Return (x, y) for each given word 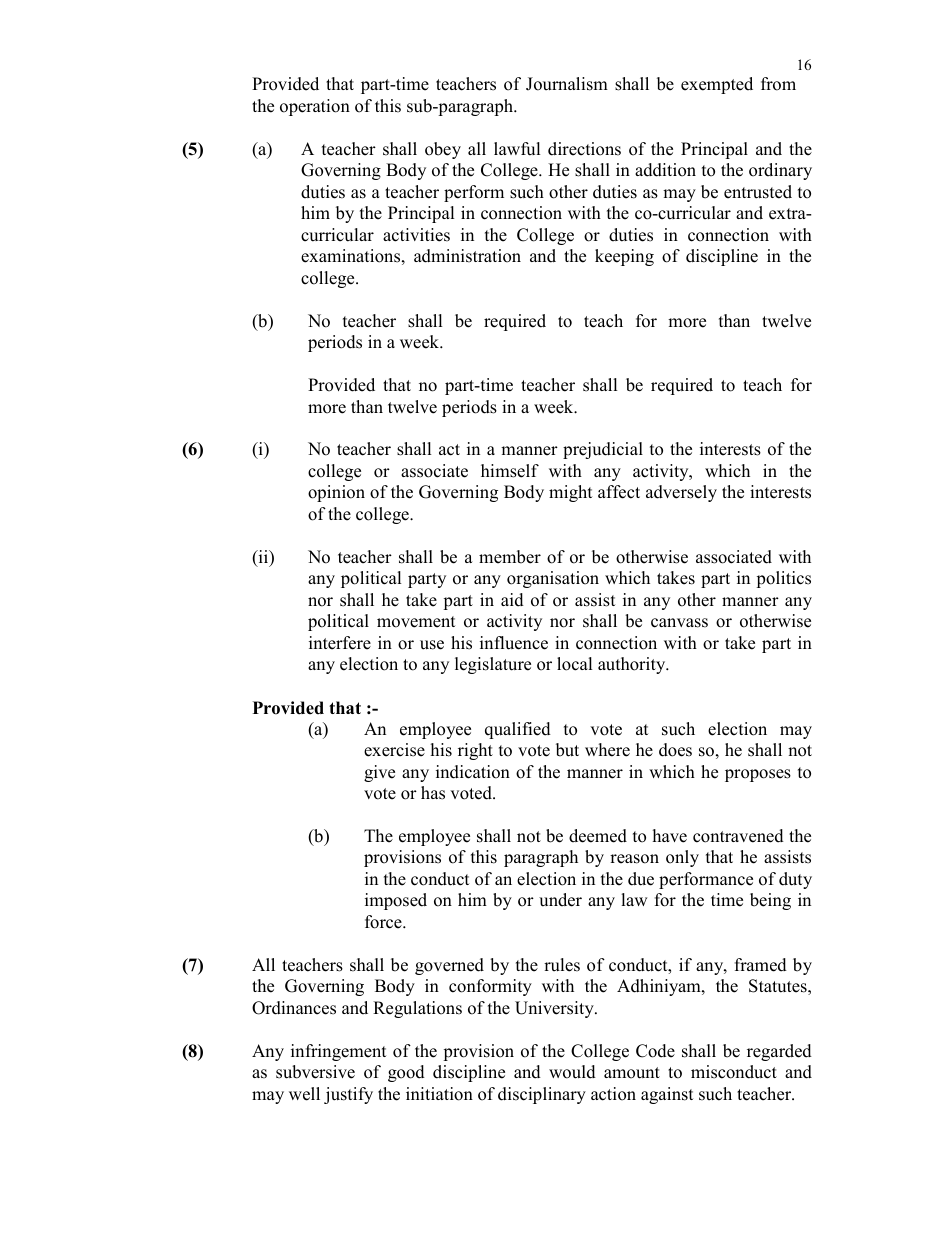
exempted (717, 85)
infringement (338, 1052)
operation (315, 107)
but (567, 750)
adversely (681, 493)
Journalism (567, 84)
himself (510, 471)
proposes (758, 775)
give (379, 773)
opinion (336, 493)
